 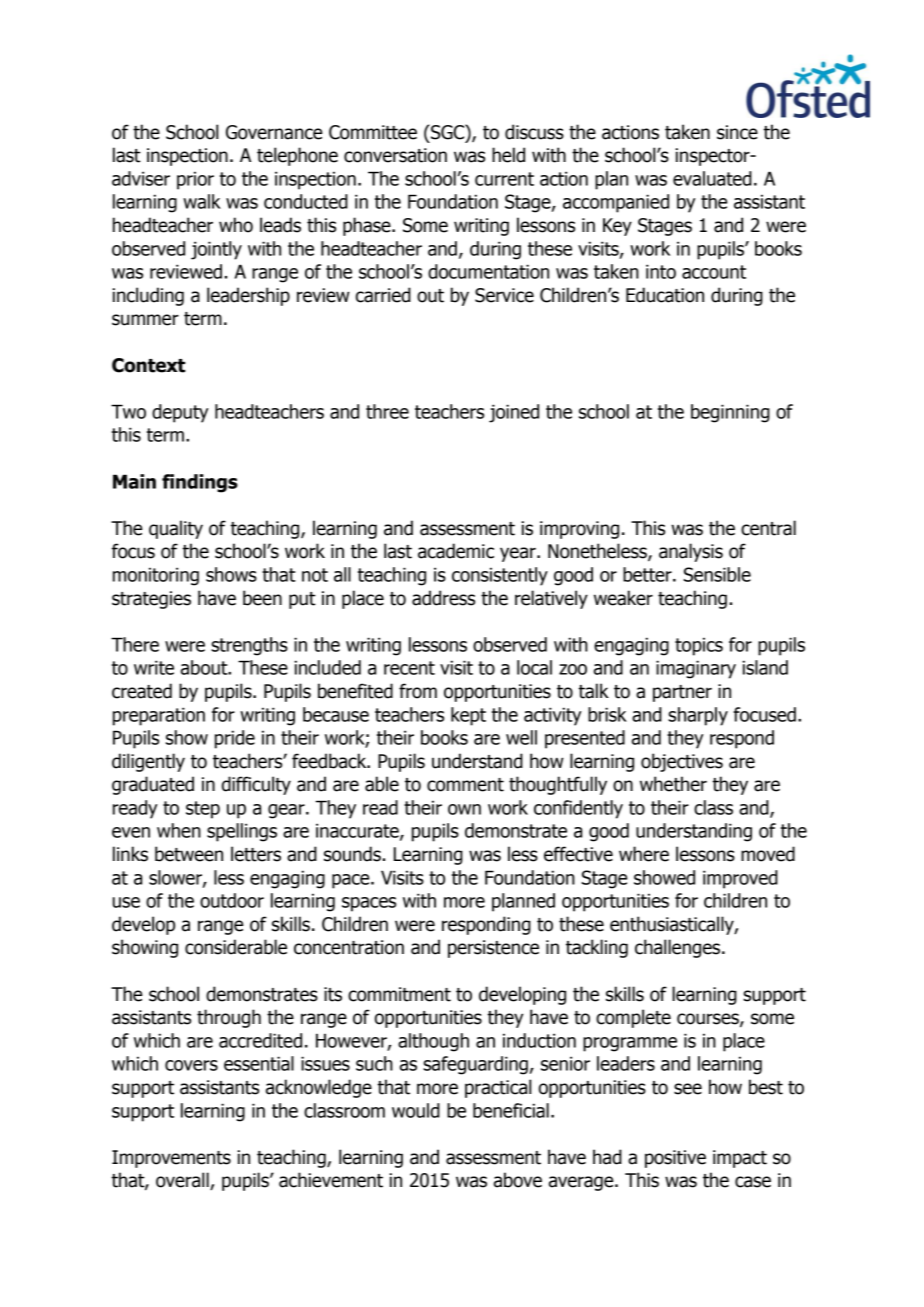 I want to click on walk, so click(x=202, y=201).
